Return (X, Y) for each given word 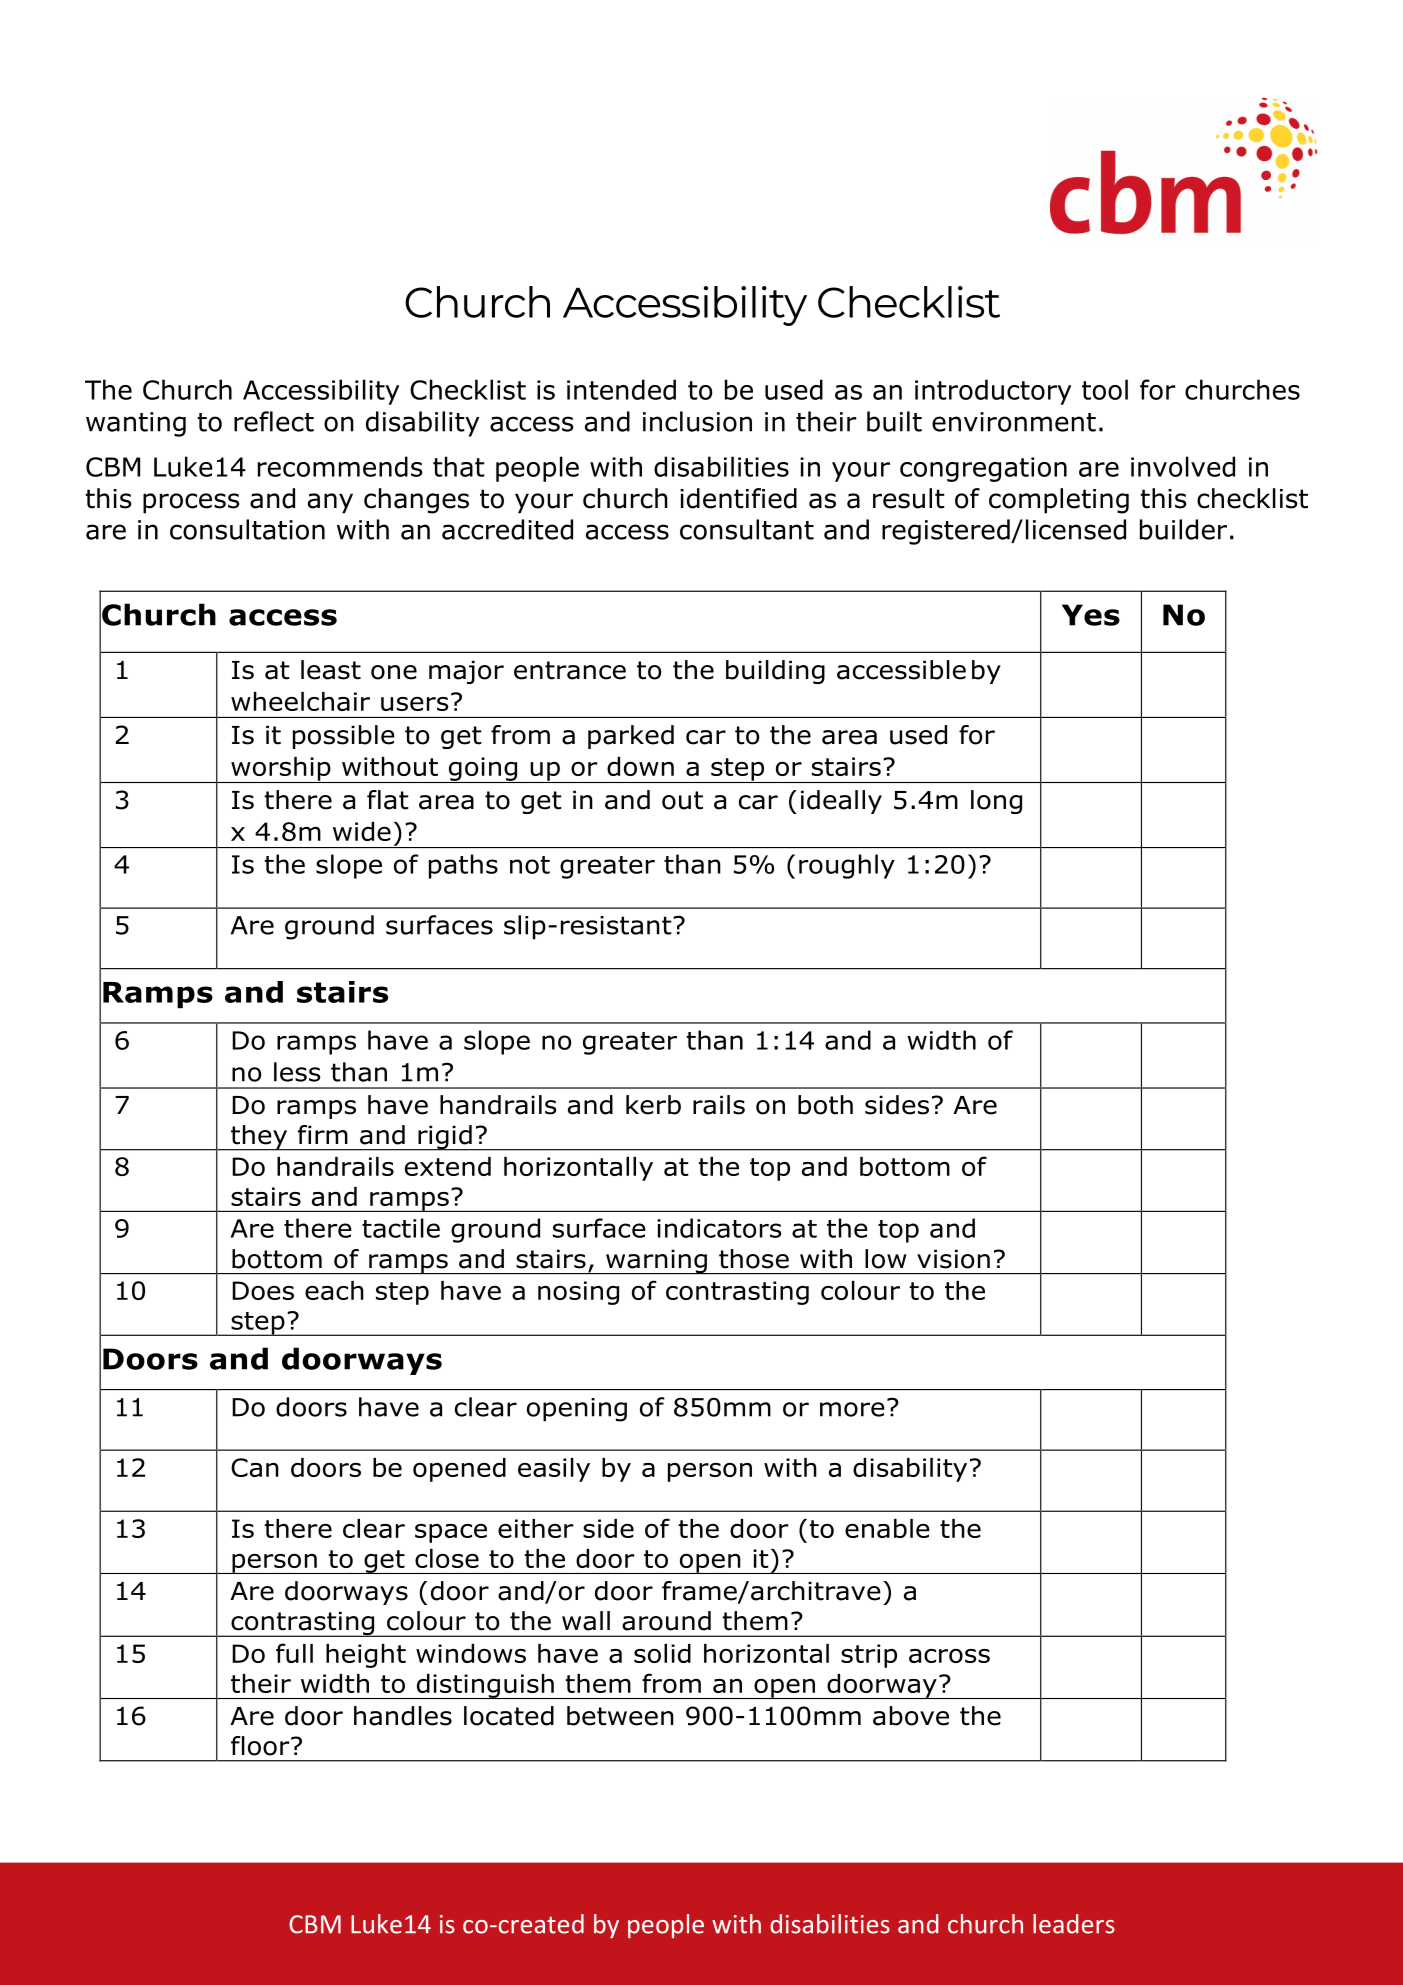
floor (261, 1746)
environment (1014, 422)
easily (554, 1470)
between (620, 1716)
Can (255, 1467)
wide (362, 831)
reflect (274, 421)
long (996, 802)
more (852, 1409)
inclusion (697, 421)
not (530, 865)
